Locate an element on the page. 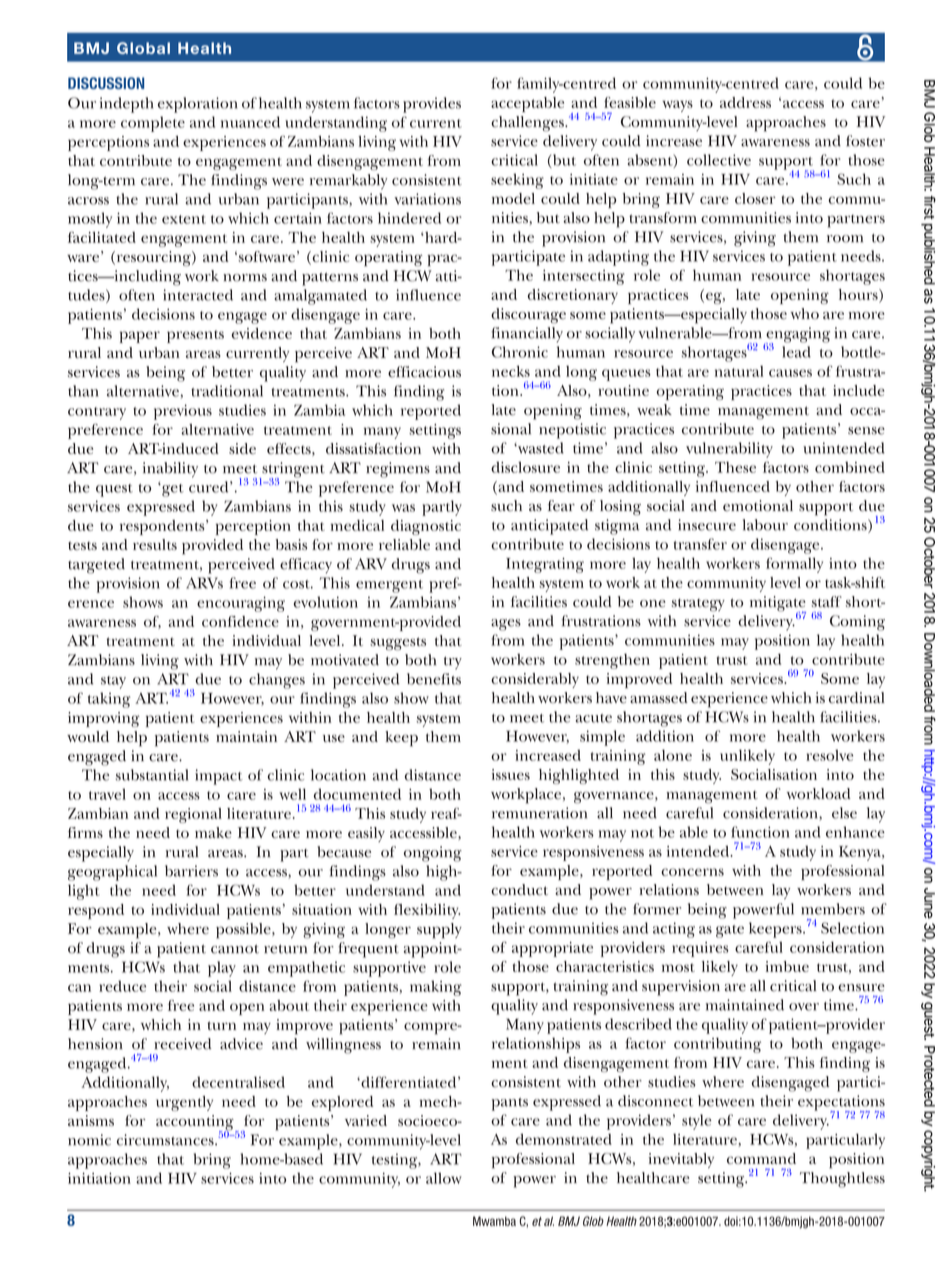 This page has height=1270, width=952. accounting is located at coordinates (196, 1124).
